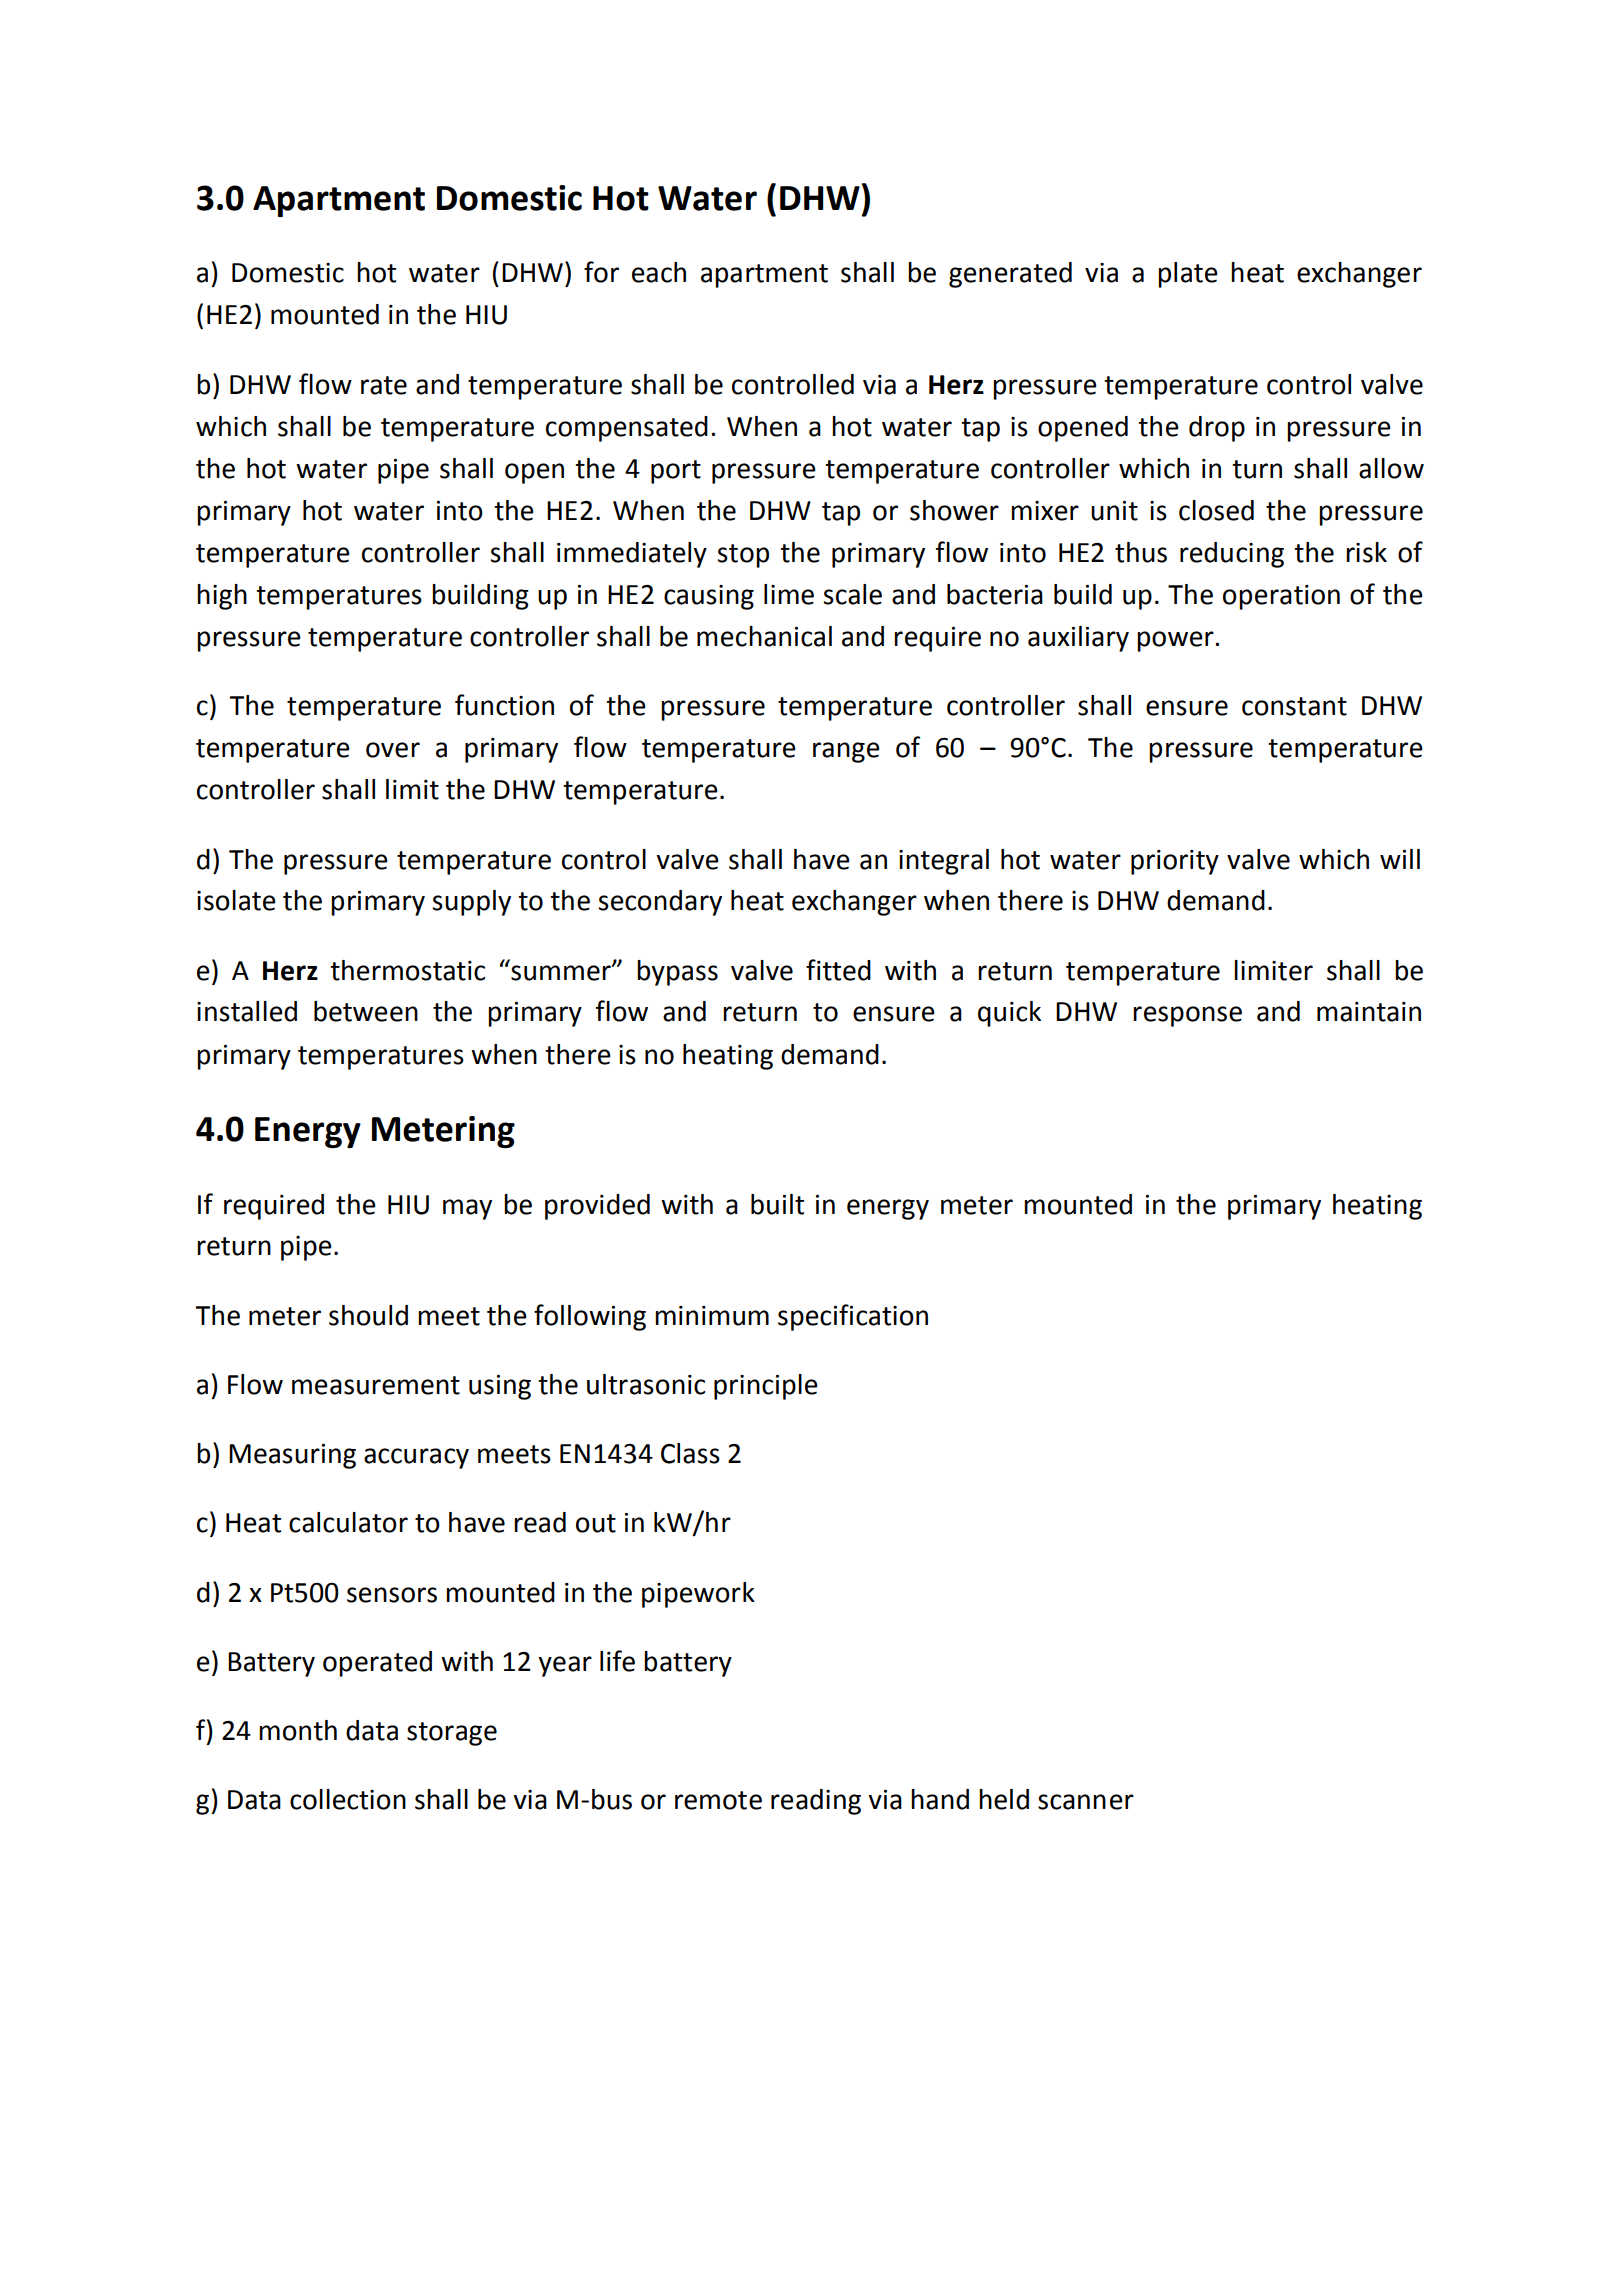  What do you see at coordinates (853, 1317) in the document?
I see `specification` at bounding box center [853, 1317].
